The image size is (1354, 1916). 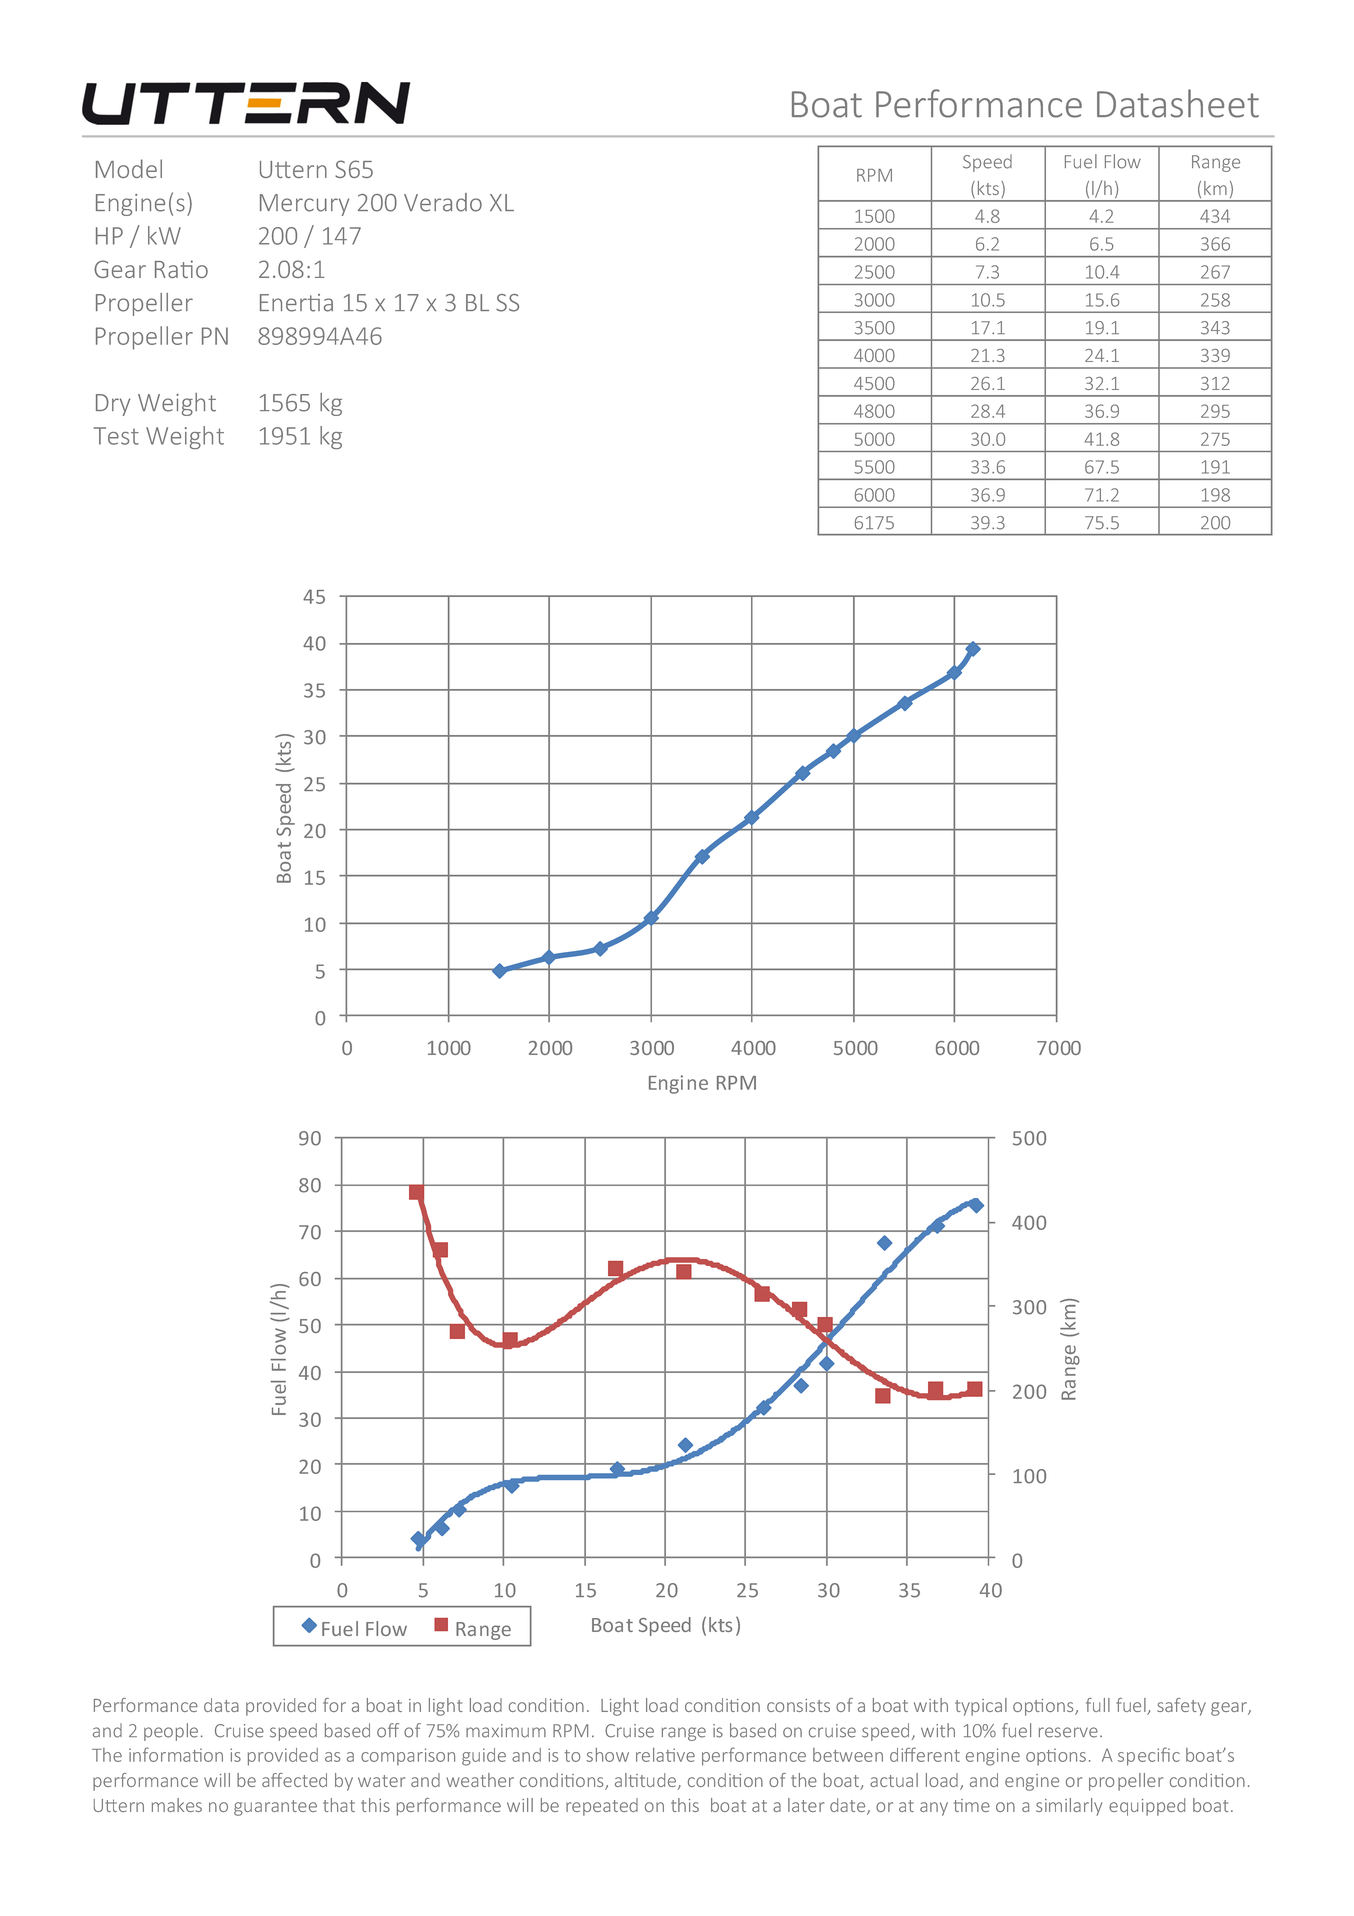 What do you see at coordinates (388, 1730) in the screenshot?
I see `off` at bounding box center [388, 1730].
